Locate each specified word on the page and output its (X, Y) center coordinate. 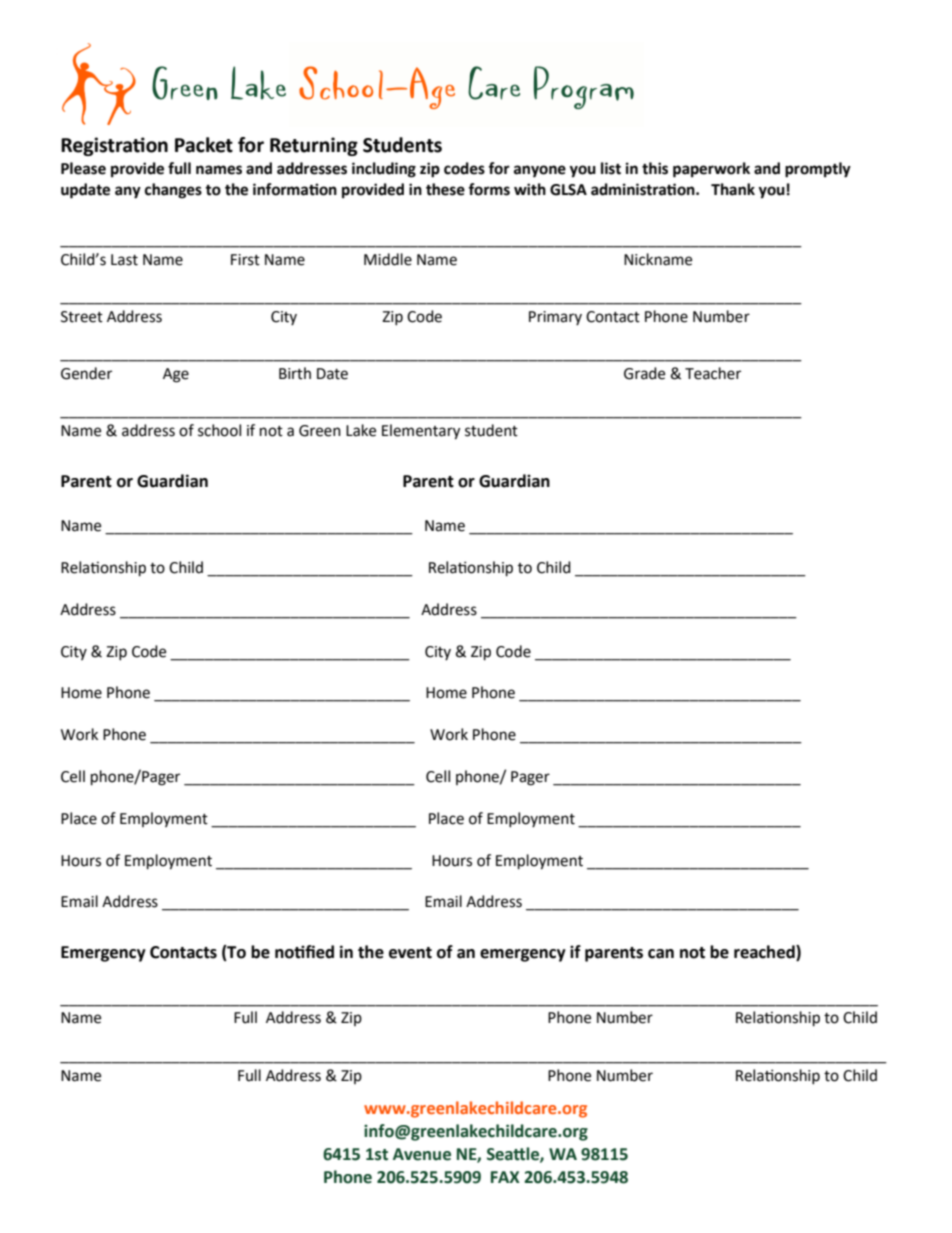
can (661, 954)
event (410, 953)
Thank (733, 189)
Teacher (713, 373)
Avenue (422, 1154)
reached (765, 953)
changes (173, 191)
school (219, 430)
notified (304, 952)
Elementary (421, 432)
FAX (505, 1177)
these (445, 189)
